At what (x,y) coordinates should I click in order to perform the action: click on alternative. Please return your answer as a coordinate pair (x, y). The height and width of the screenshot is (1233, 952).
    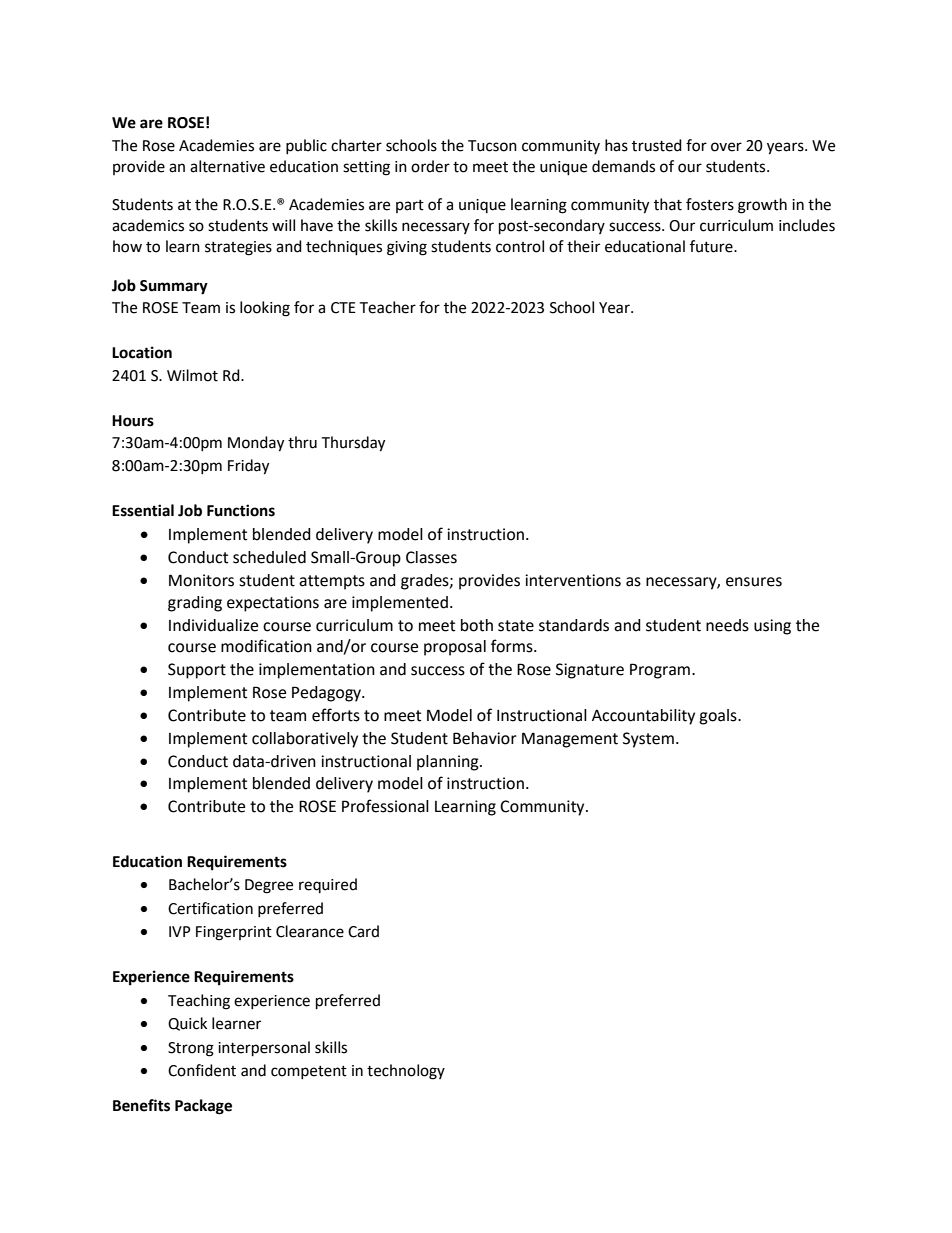
    Looking at the image, I should click on (227, 166).
